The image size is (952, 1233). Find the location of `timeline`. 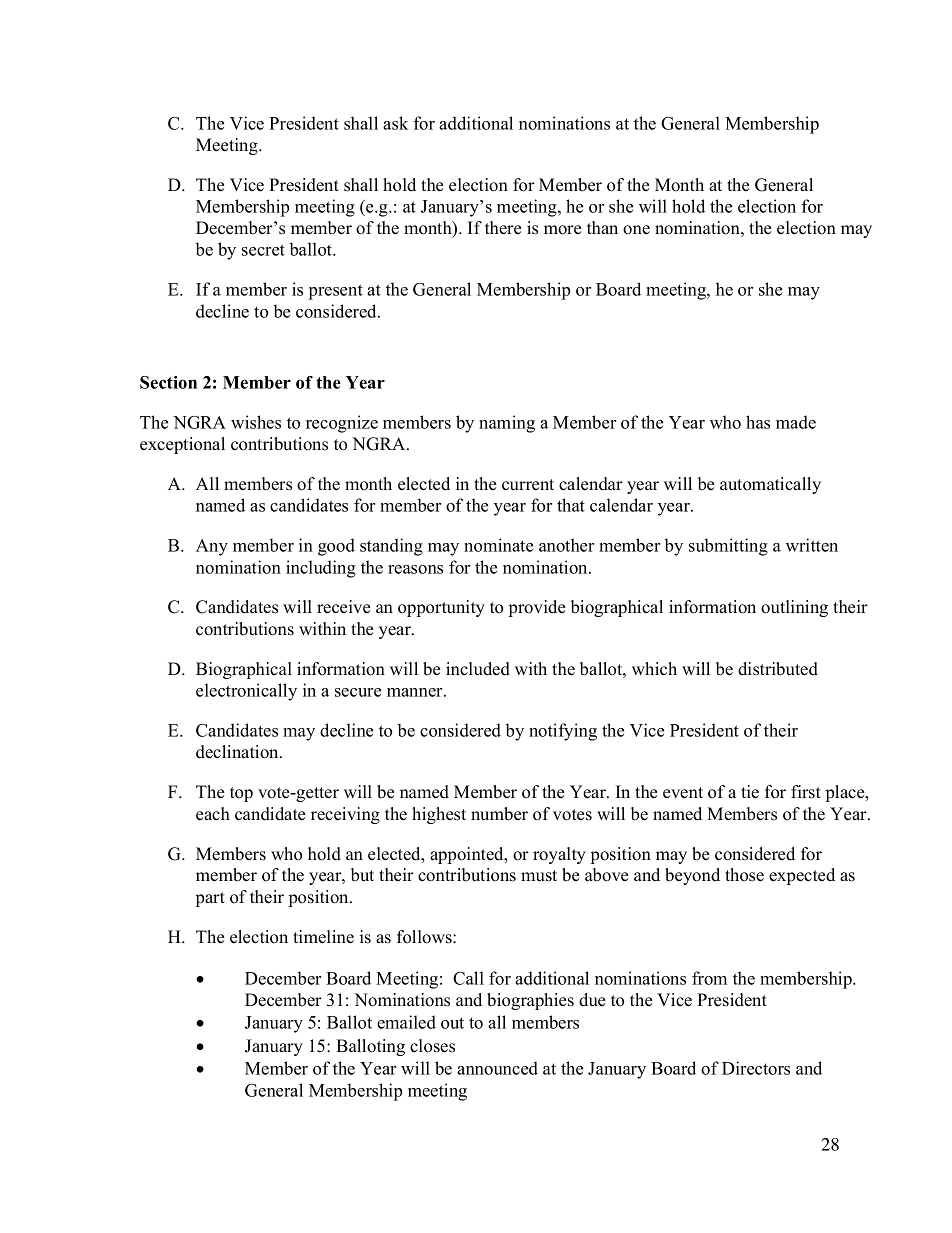

timeline is located at coordinates (323, 937).
